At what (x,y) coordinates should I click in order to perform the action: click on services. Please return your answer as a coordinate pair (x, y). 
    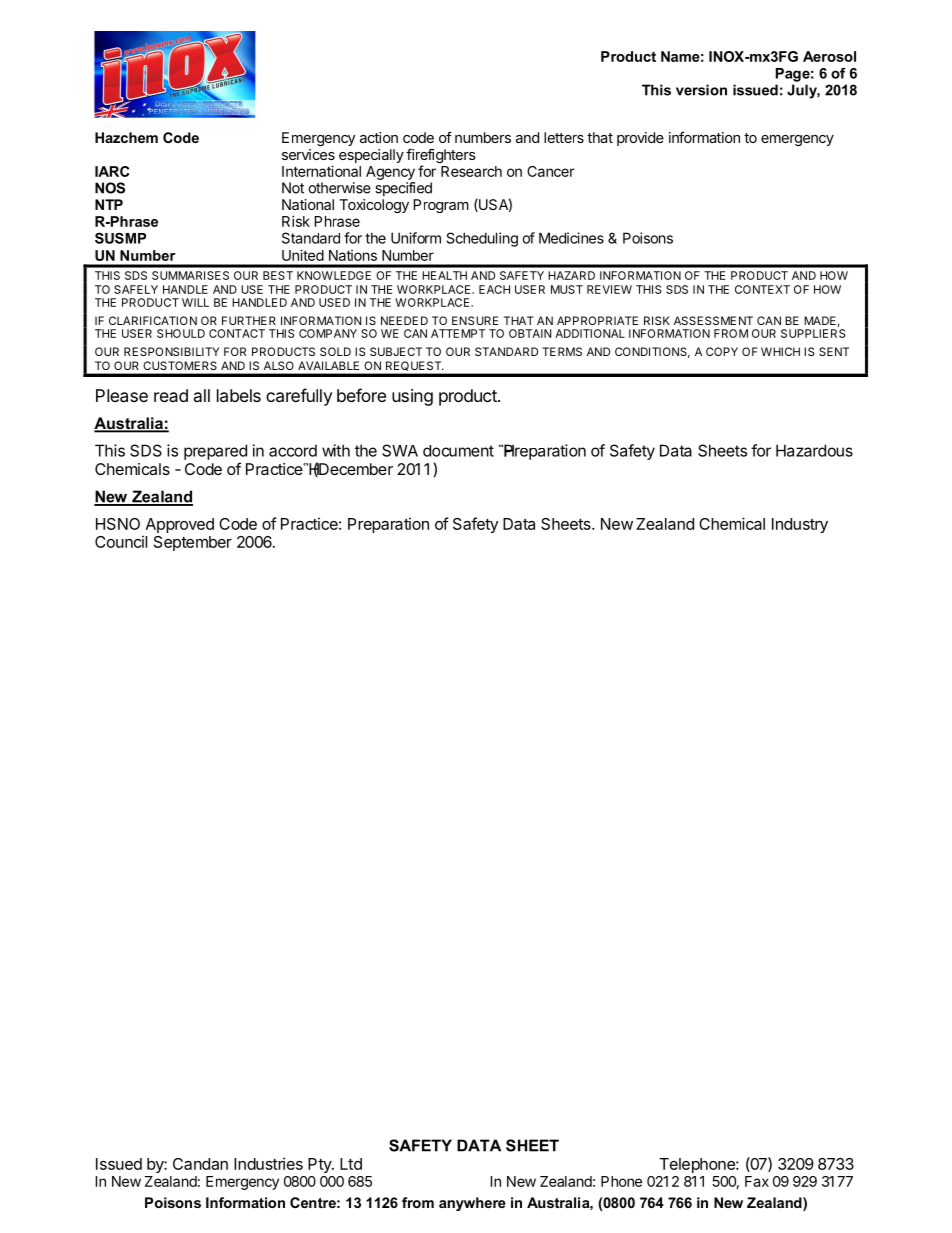
    Looking at the image, I should click on (308, 154).
